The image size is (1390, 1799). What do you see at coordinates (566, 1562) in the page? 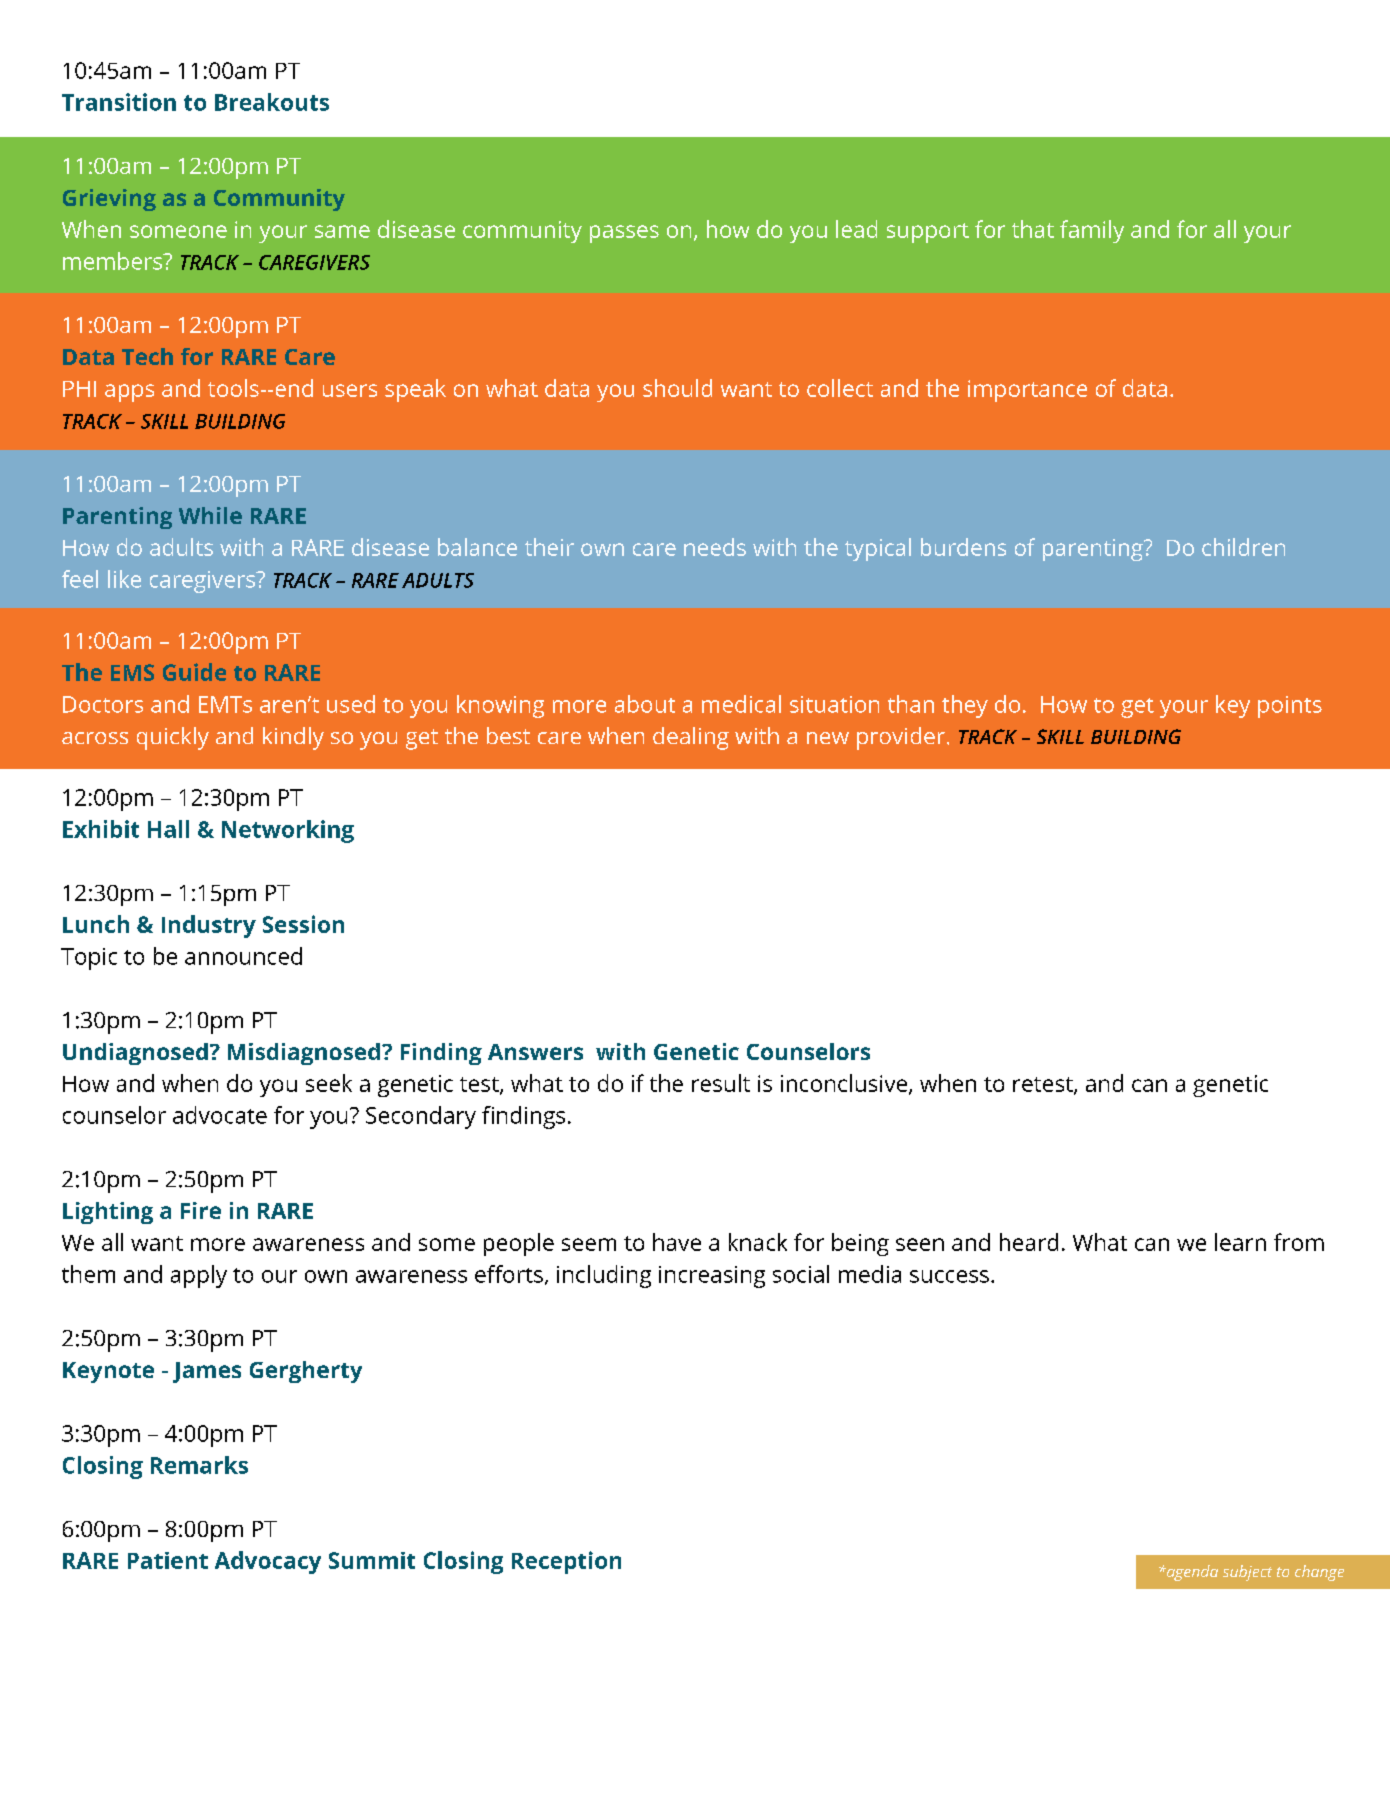
I see `Reception` at bounding box center [566, 1562].
